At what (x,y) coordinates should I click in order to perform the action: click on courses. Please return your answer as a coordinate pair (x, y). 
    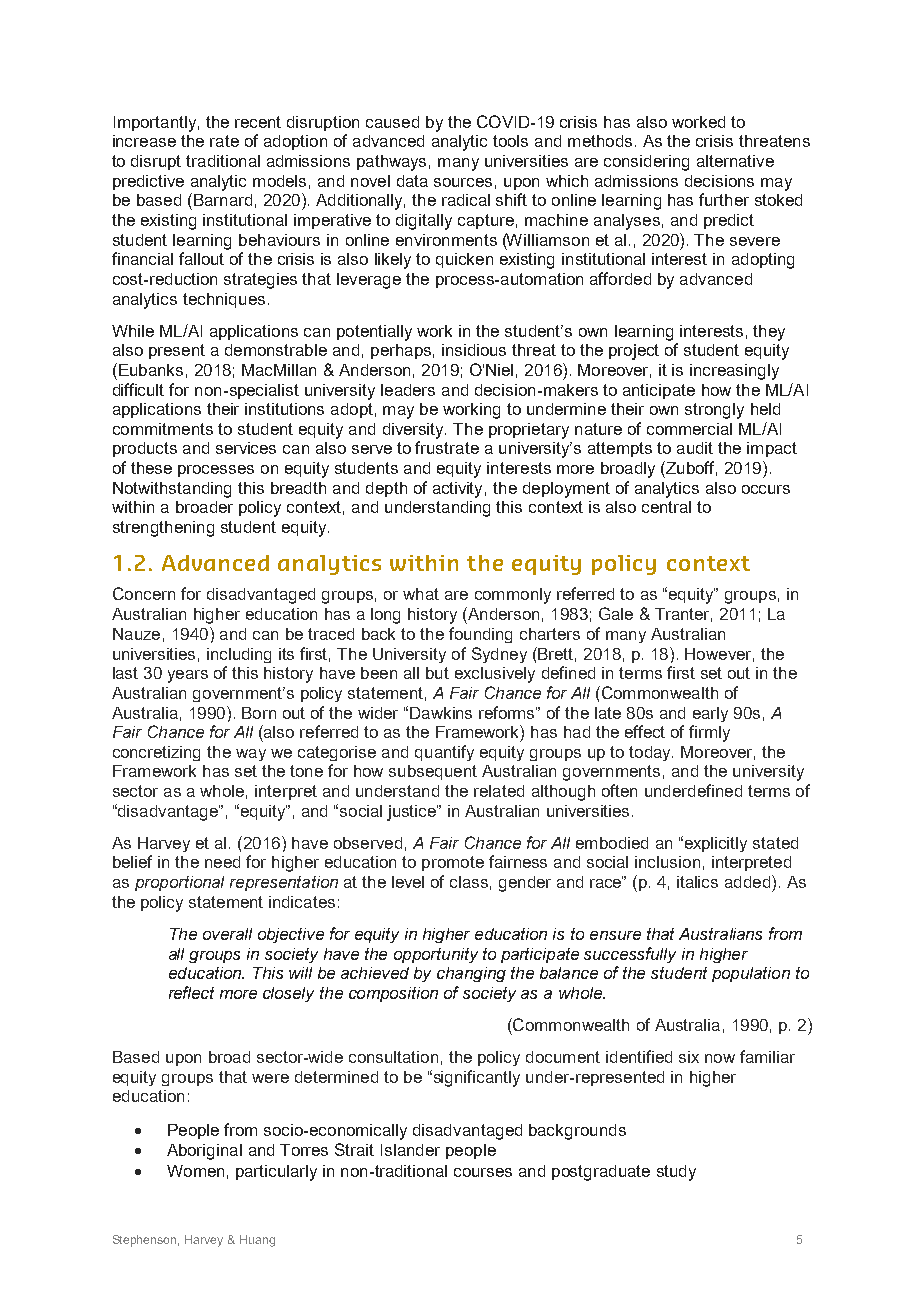
    Looking at the image, I should click on (483, 1172).
